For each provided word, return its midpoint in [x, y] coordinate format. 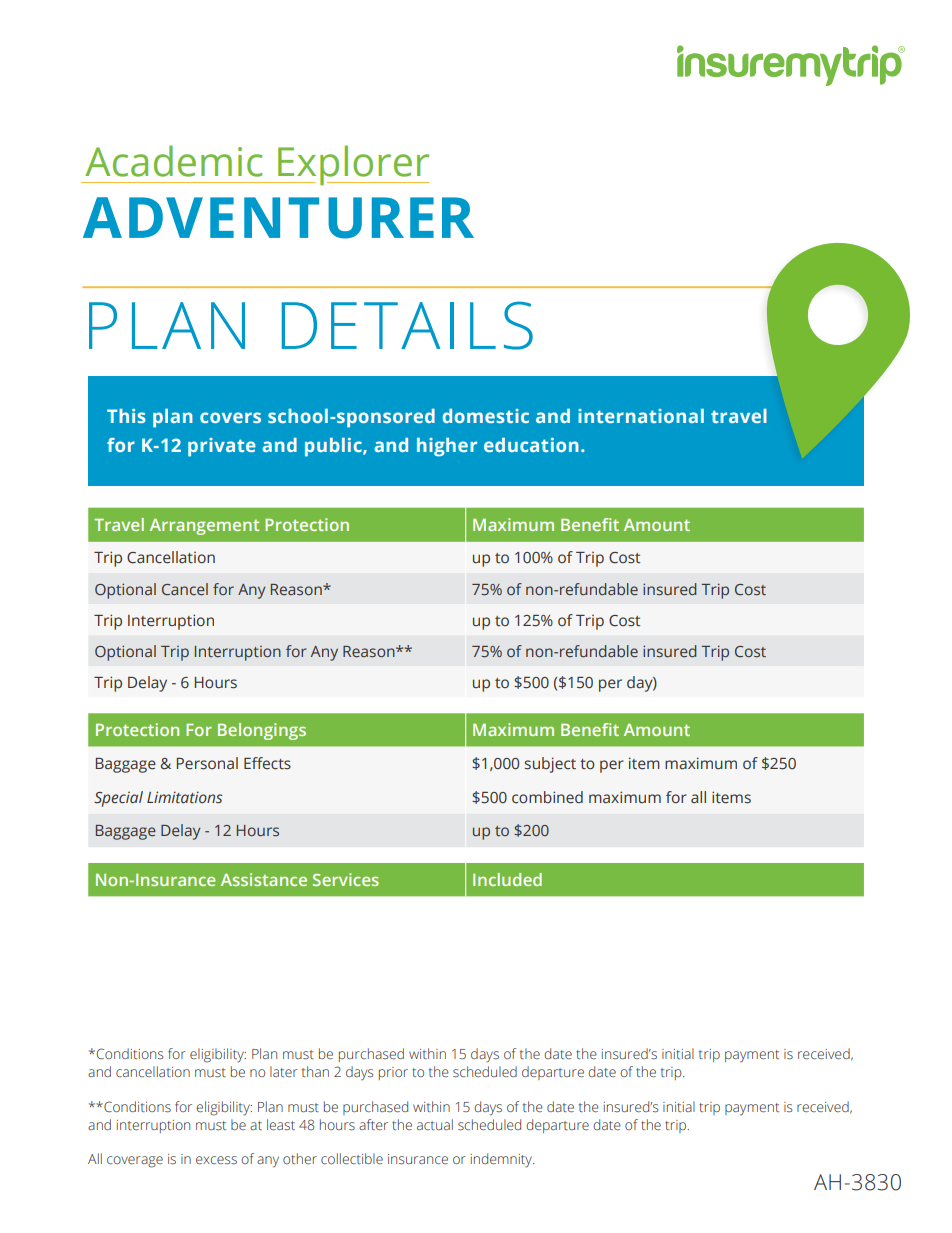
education [531, 445]
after [373, 1124]
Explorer [352, 165]
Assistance [264, 879]
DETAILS [407, 325]
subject [550, 765]
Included [507, 879]
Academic [173, 161]
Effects [267, 763]
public [334, 447]
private [222, 447]
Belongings [262, 731]
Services [346, 879]
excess [216, 1160]
